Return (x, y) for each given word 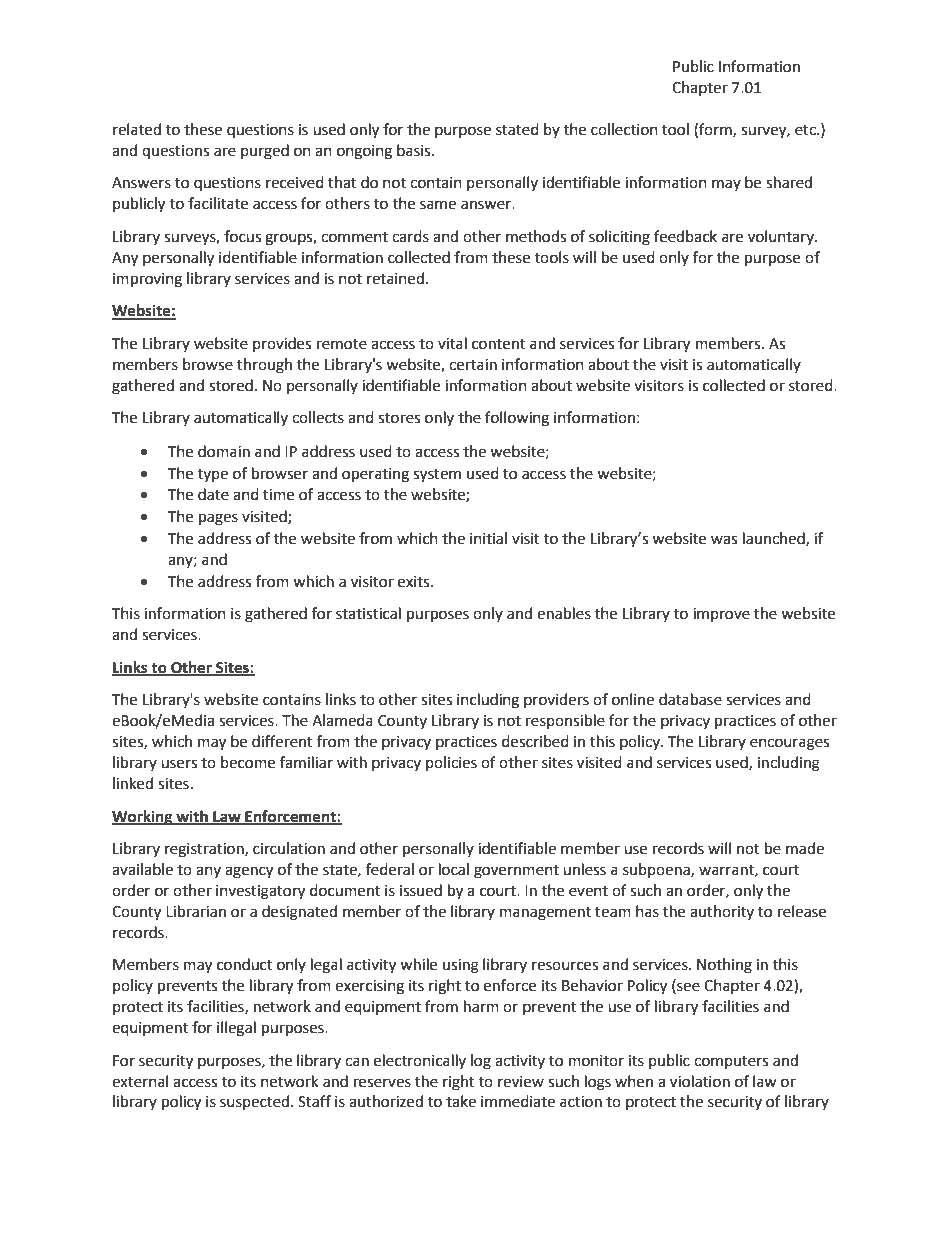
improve (721, 615)
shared (789, 182)
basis (415, 150)
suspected (256, 1102)
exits (415, 582)
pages (218, 519)
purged (265, 152)
